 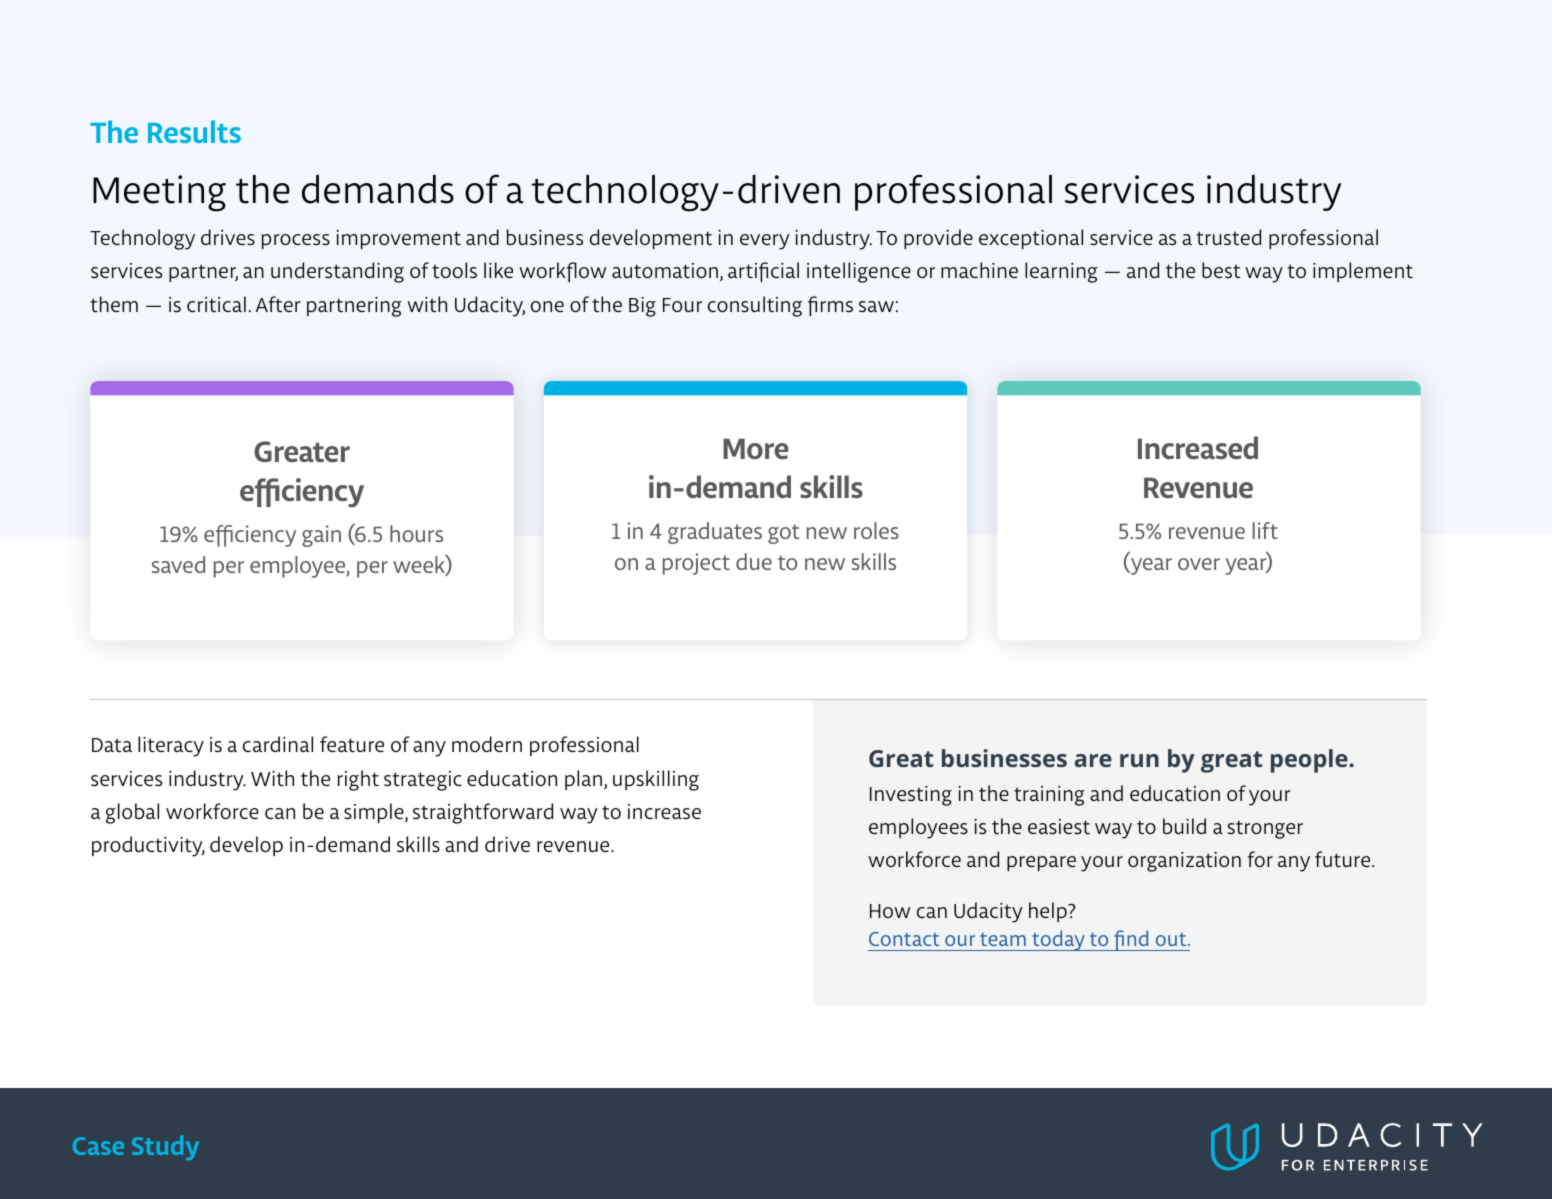 I want to click on out, so click(x=1172, y=939).
